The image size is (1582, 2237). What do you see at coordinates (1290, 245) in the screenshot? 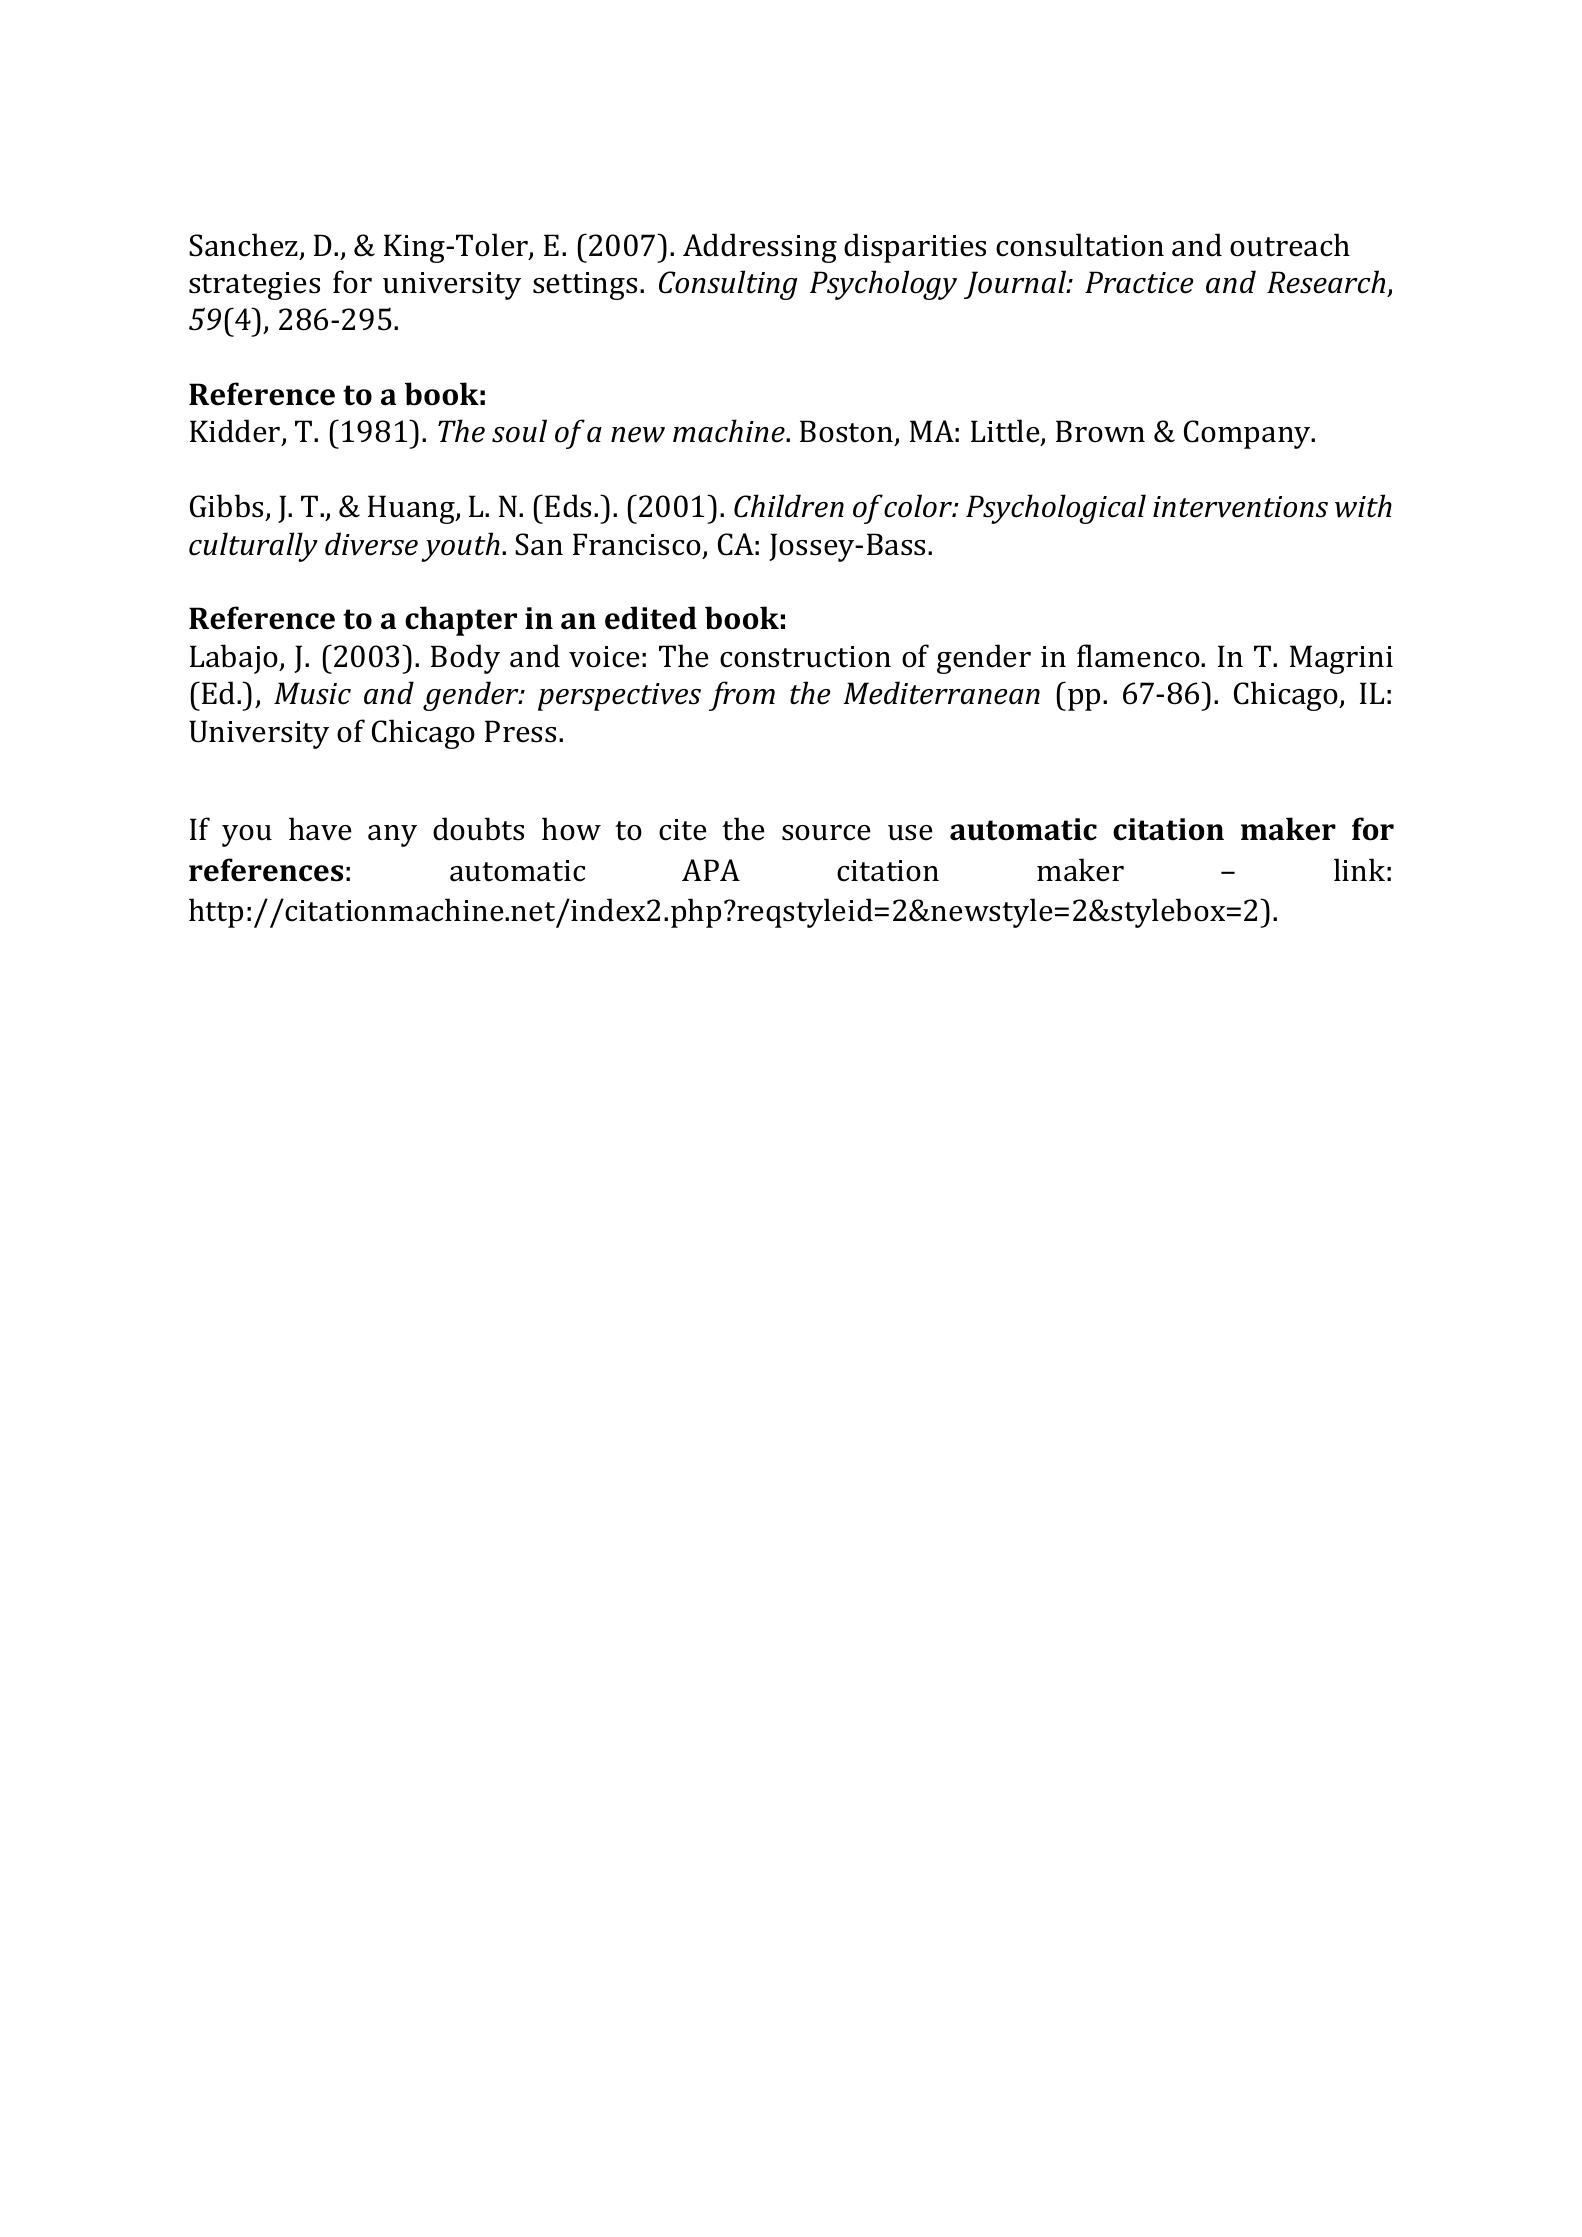
I see `outreach` at bounding box center [1290, 245].
